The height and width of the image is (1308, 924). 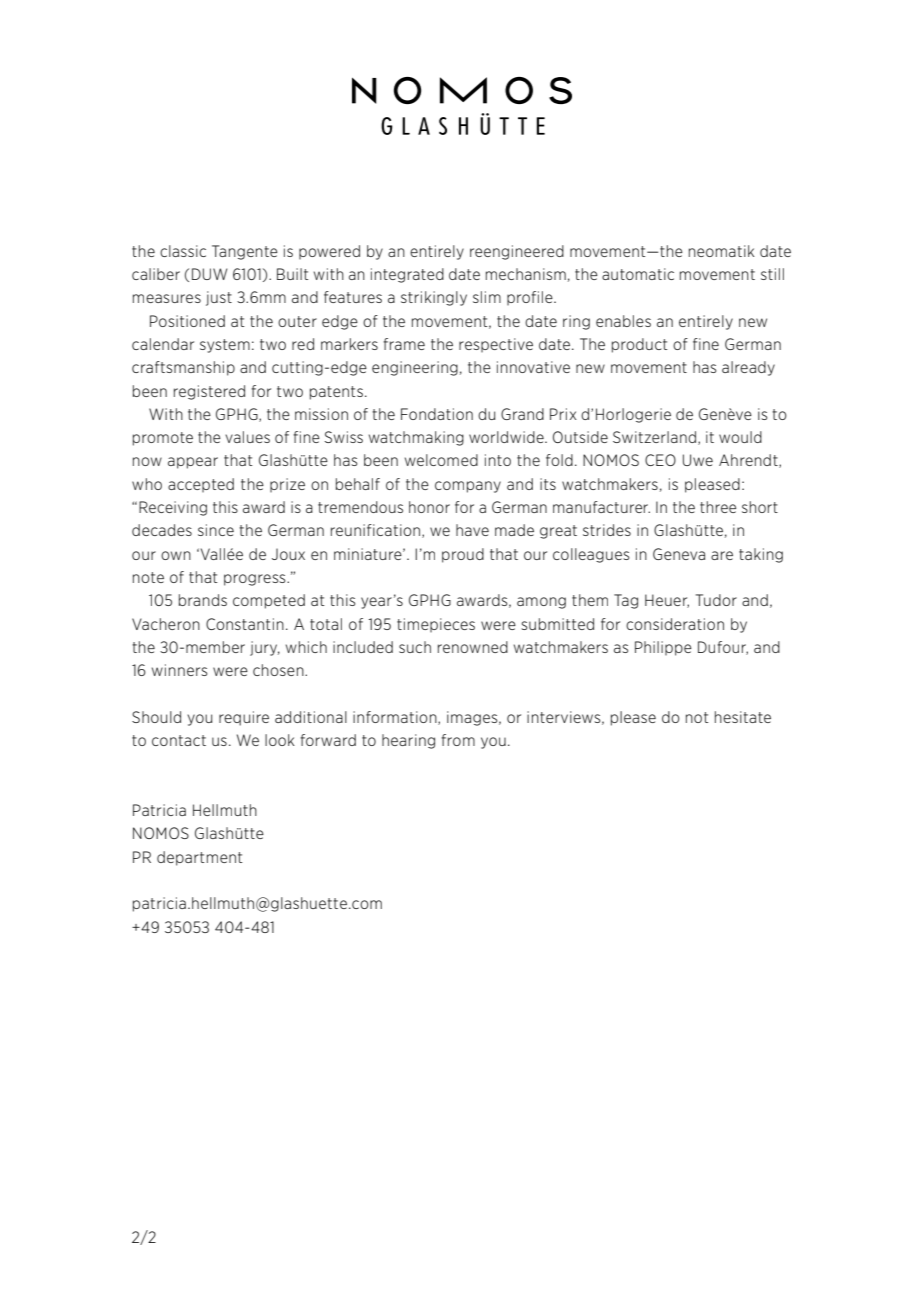 What do you see at coordinates (216, 530) in the image?
I see `since` at bounding box center [216, 530].
